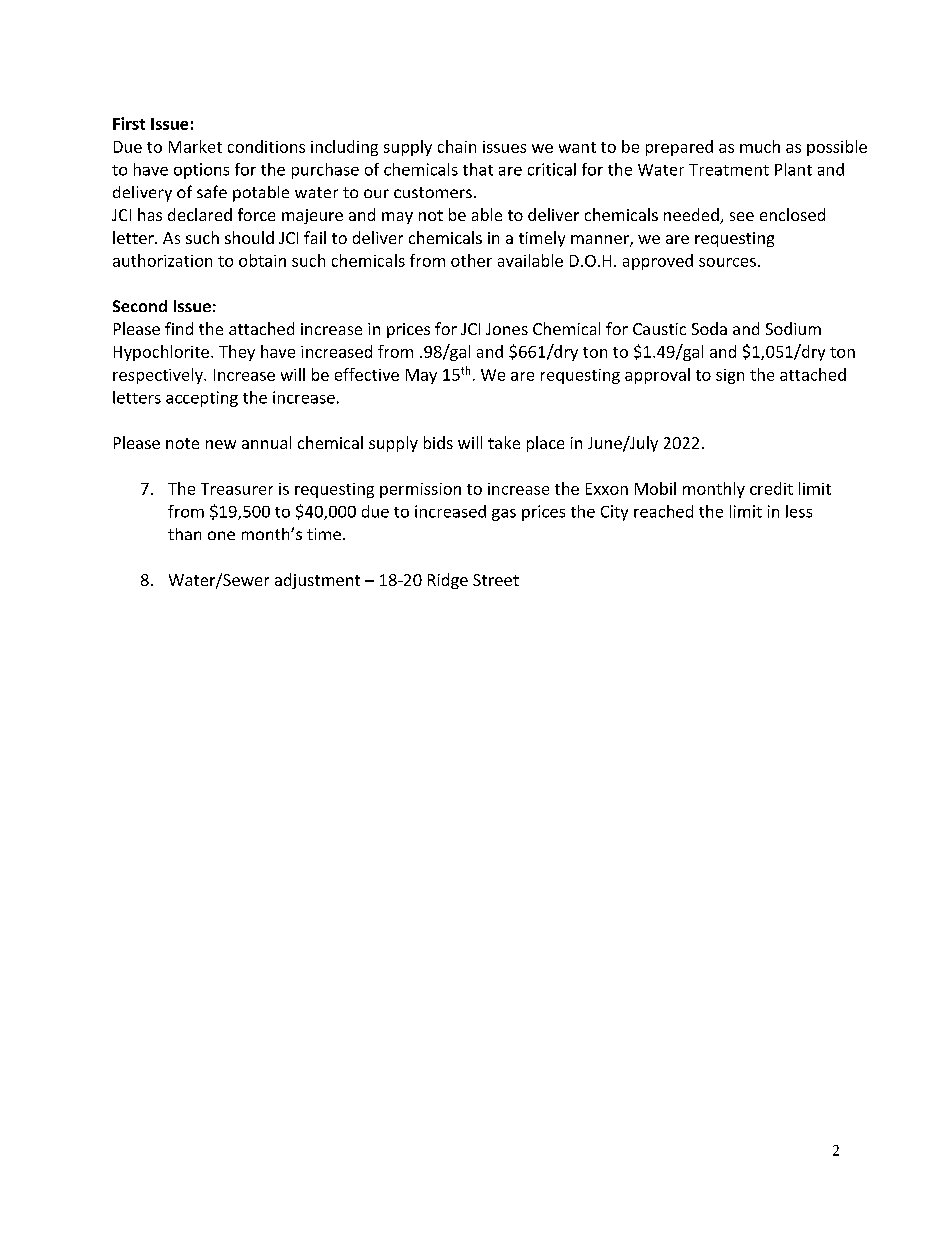 The image size is (952, 1233). What do you see at coordinates (496, 580) in the screenshot?
I see `Street` at bounding box center [496, 580].
